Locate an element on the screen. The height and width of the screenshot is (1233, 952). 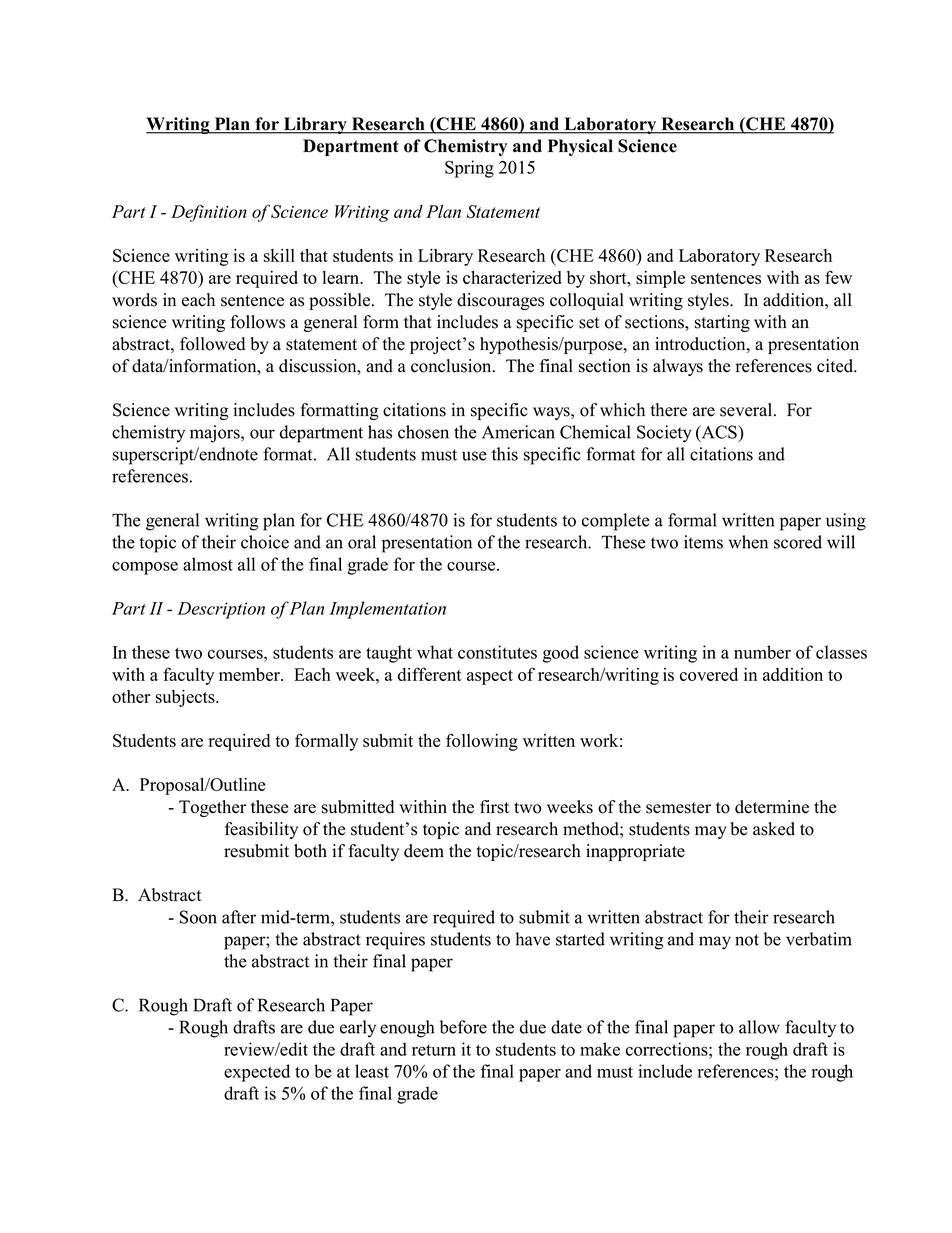
before is located at coordinates (463, 1027).
